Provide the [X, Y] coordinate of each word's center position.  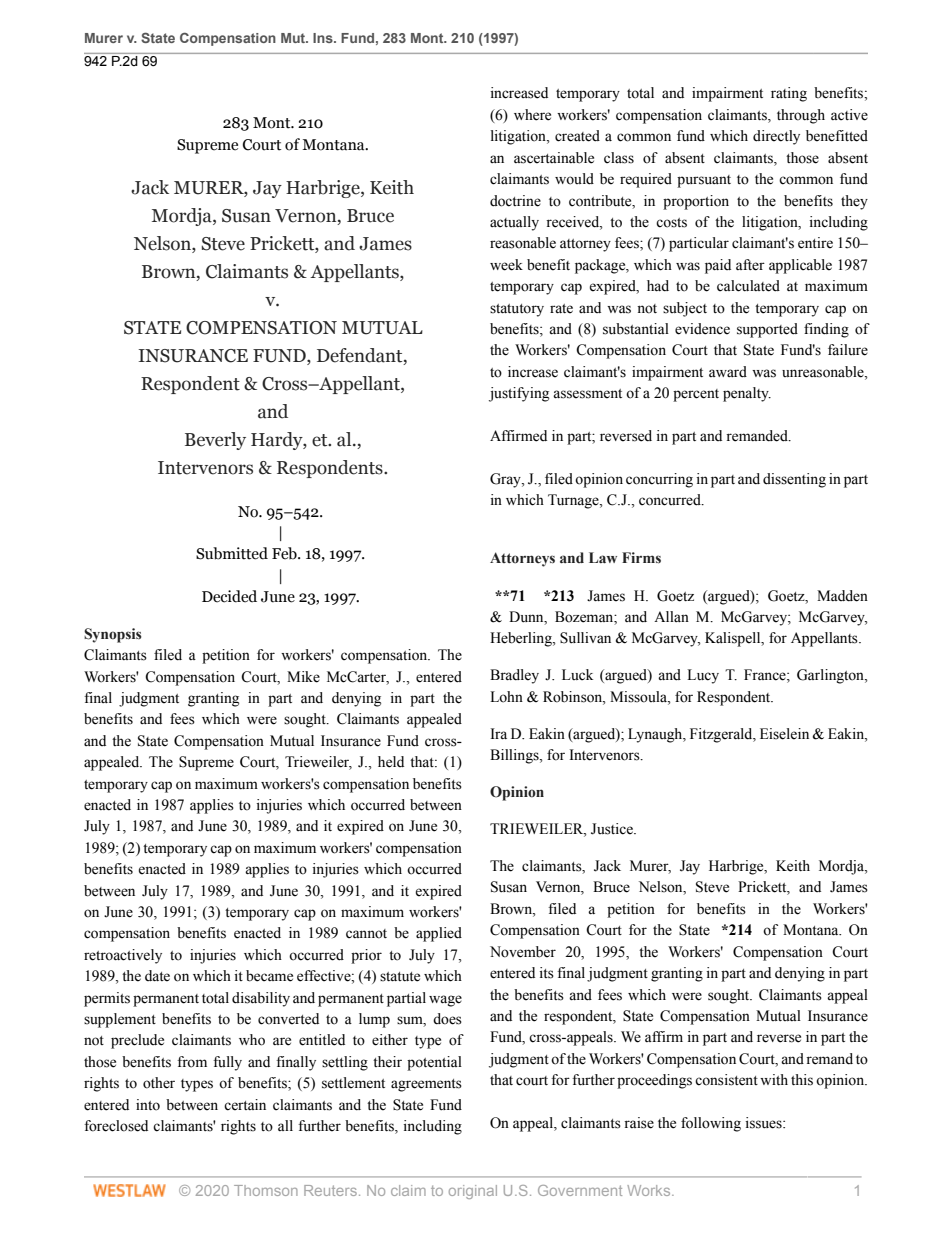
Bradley [514, 676]
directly [776, 137]
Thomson [266, 1190]
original [473, 1192]
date [157, 976]
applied [439, 934]
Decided [229, 596]
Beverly [215, 441]
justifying [519, 394]
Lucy [703, 676]
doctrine [515, 201]
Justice [613, 829]
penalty [747, 394]
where [532, 115]
